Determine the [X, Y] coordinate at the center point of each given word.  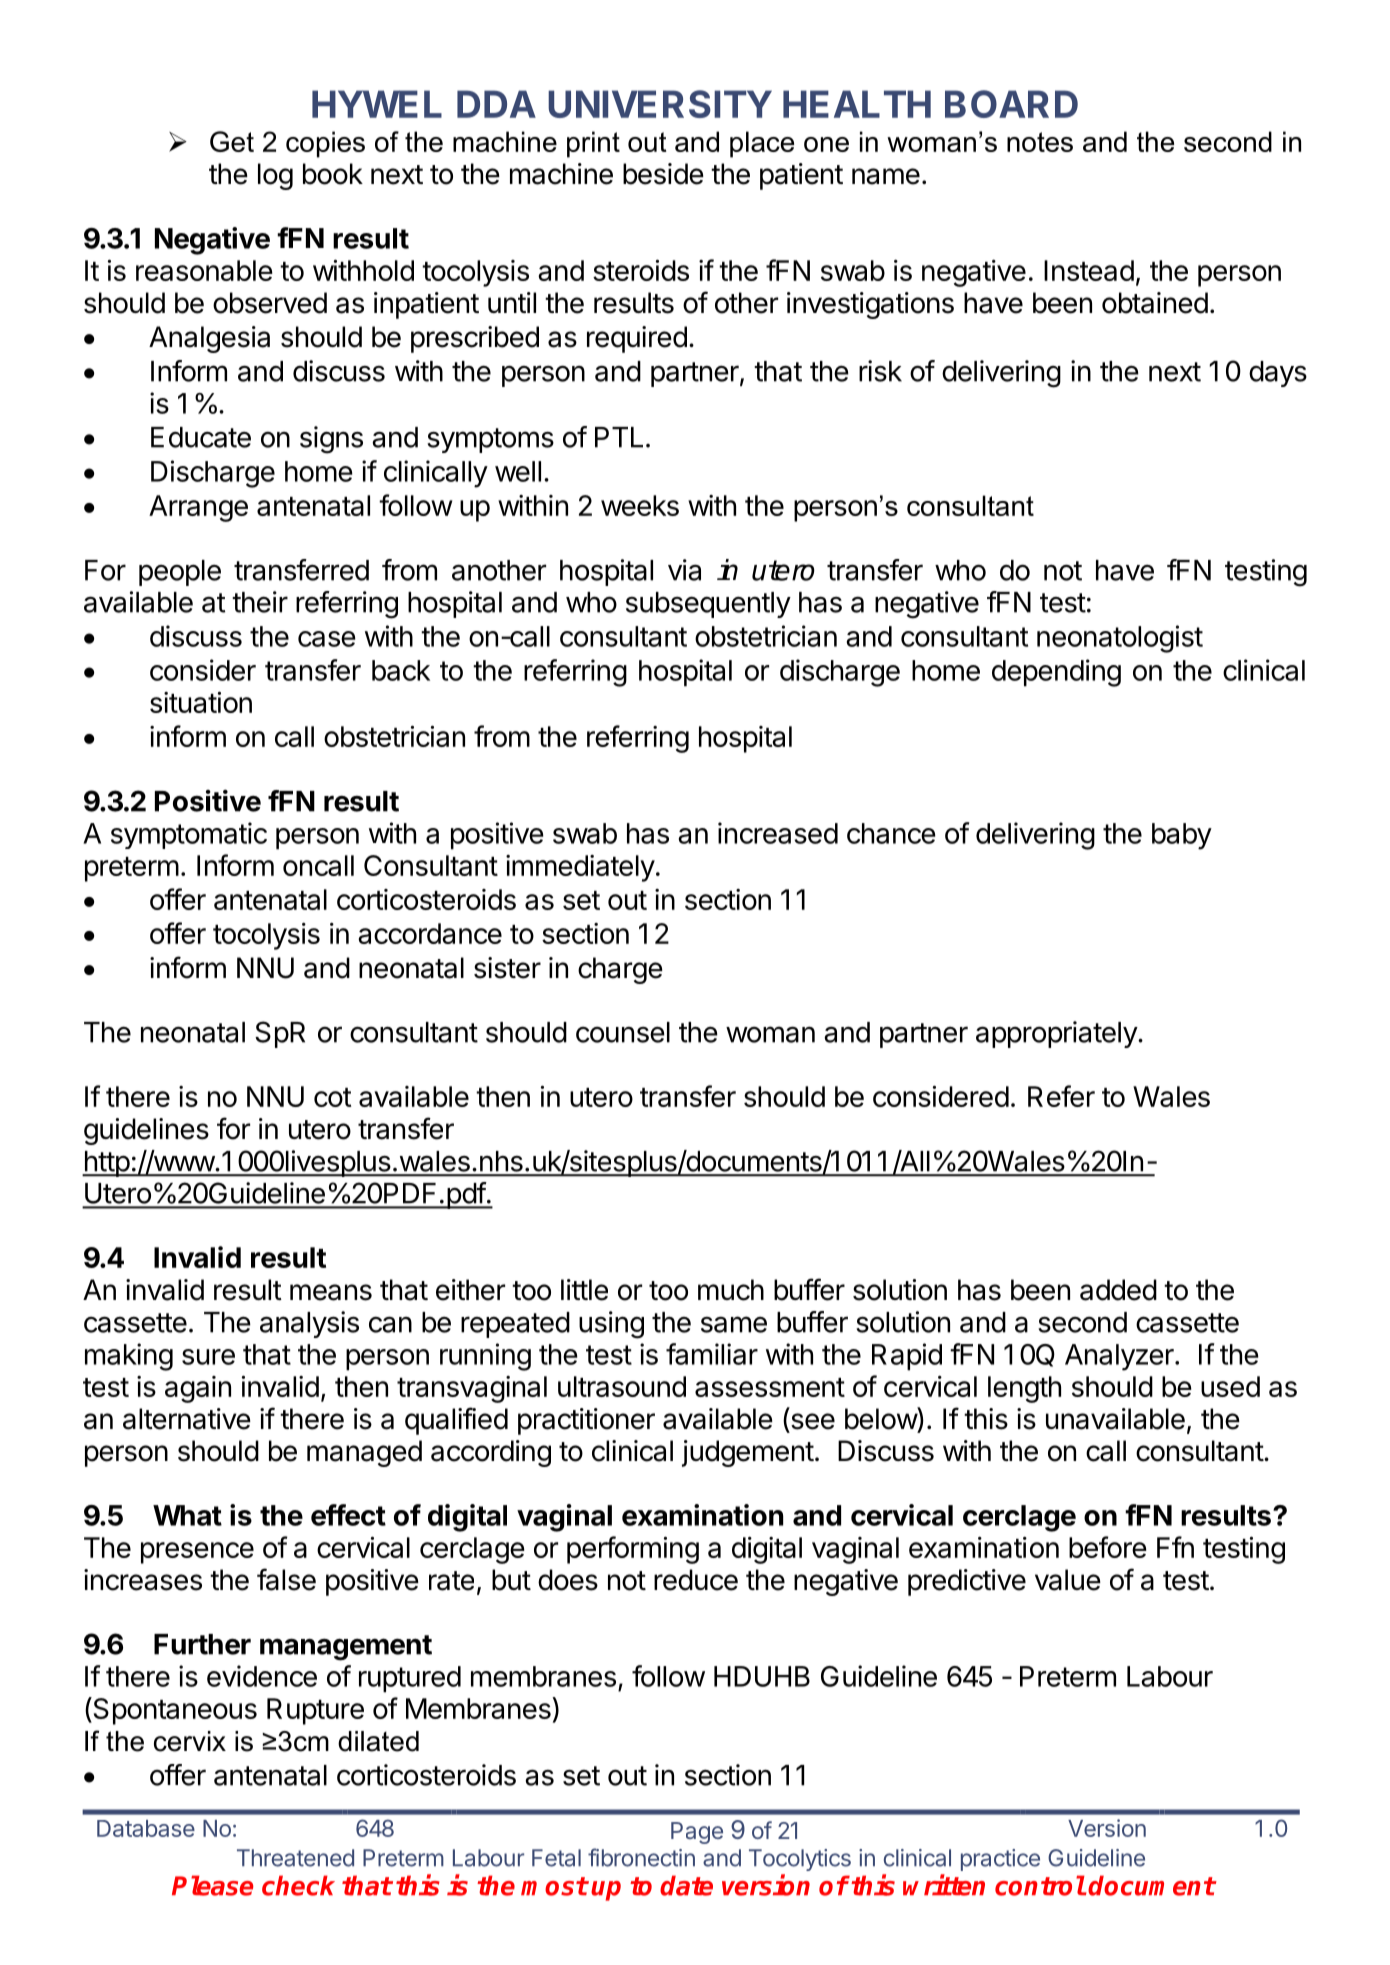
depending [1056, 673]
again [198, 1389]
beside [663, 174]
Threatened [295, 1858]
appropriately [1057, 1034]
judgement [748, 1453]
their [260, 602]
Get [232, 141]
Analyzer [1120, 1357]
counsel [623, 1032]
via [684, 570]
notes [1040, 142]
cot [333, 1097]
